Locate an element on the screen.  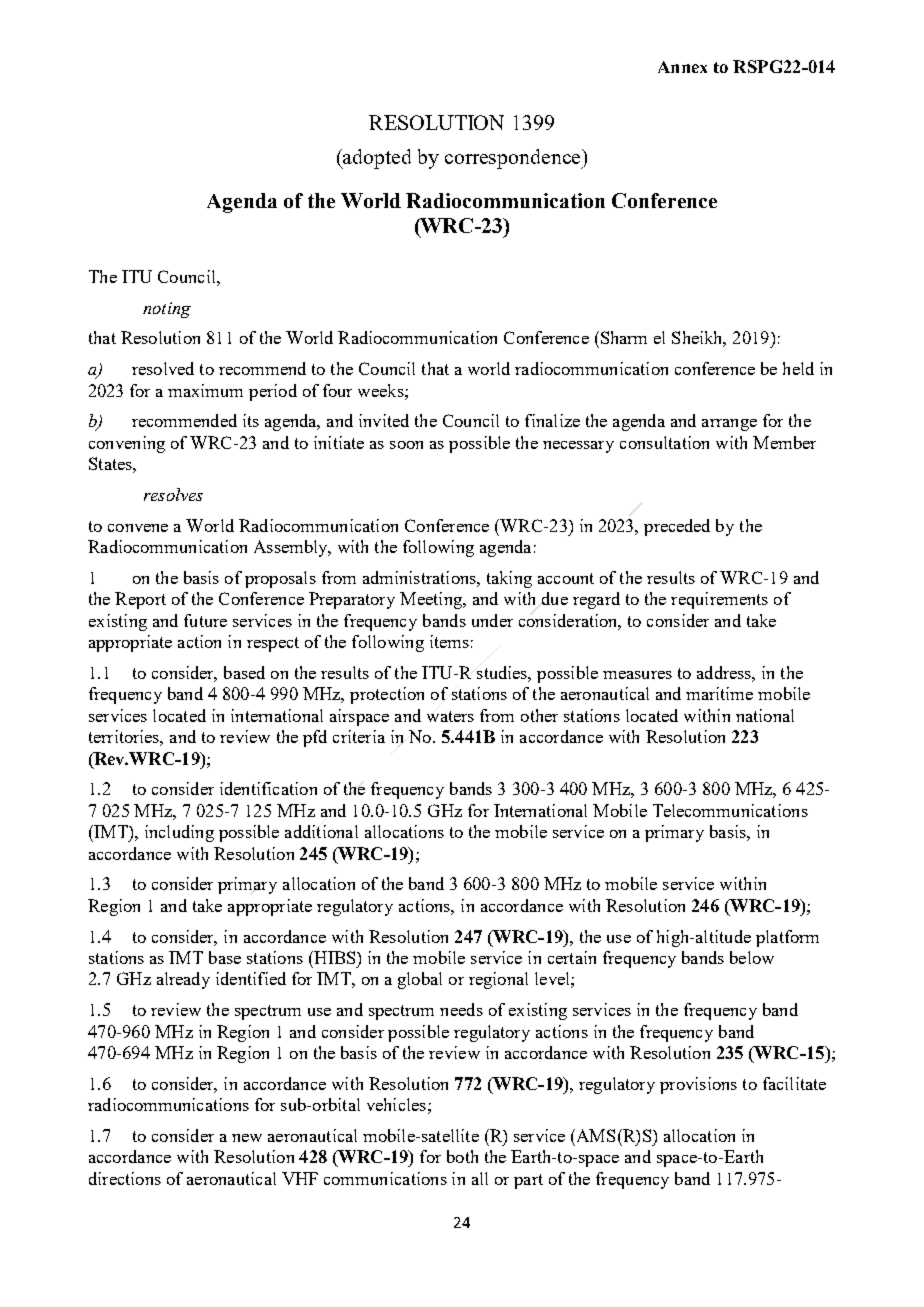
both is located at coordinates (462, 1156).
